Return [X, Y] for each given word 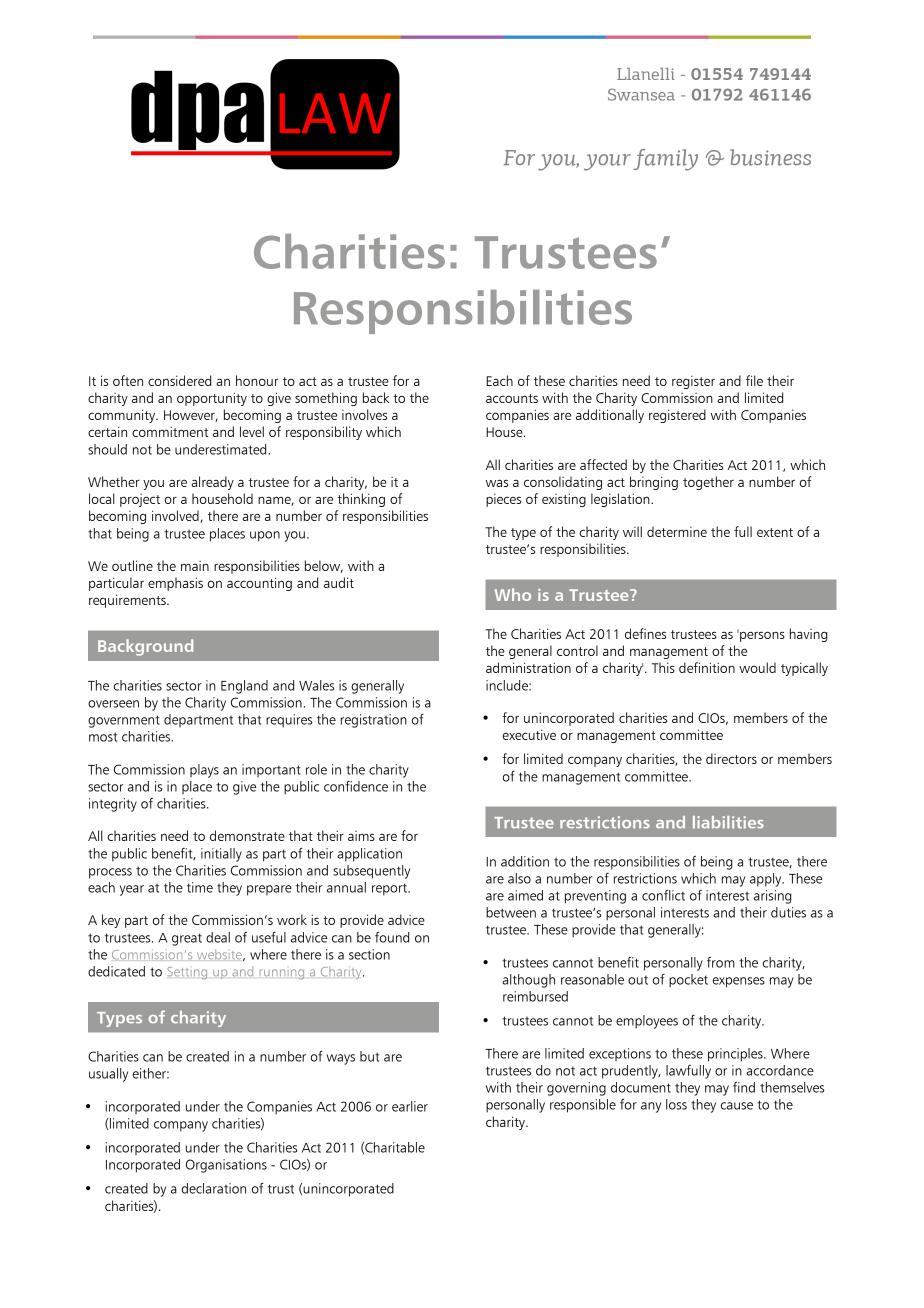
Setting [187, 973]
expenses [739, 982]
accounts [512, 398]
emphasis [175, 584]
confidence [356, 786]
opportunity [212, 399]
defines [645, 633]
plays [204, 771]
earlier [410, 1106]
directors [731, 758]
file [754, 380]
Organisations [226, 1166]
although [528, 981]
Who [513, 594]
